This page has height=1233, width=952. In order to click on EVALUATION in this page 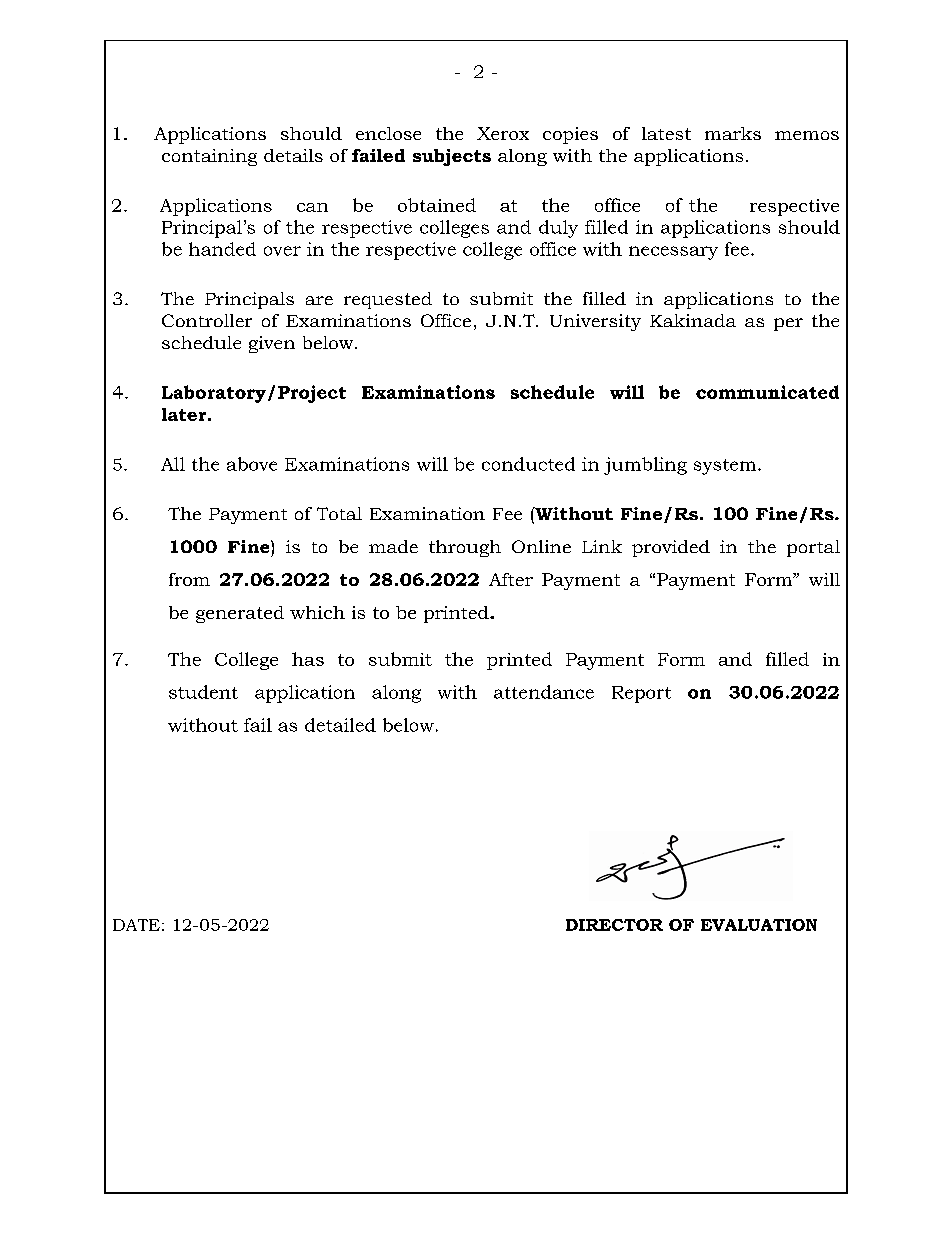, I will do `click(759, 925)`.
